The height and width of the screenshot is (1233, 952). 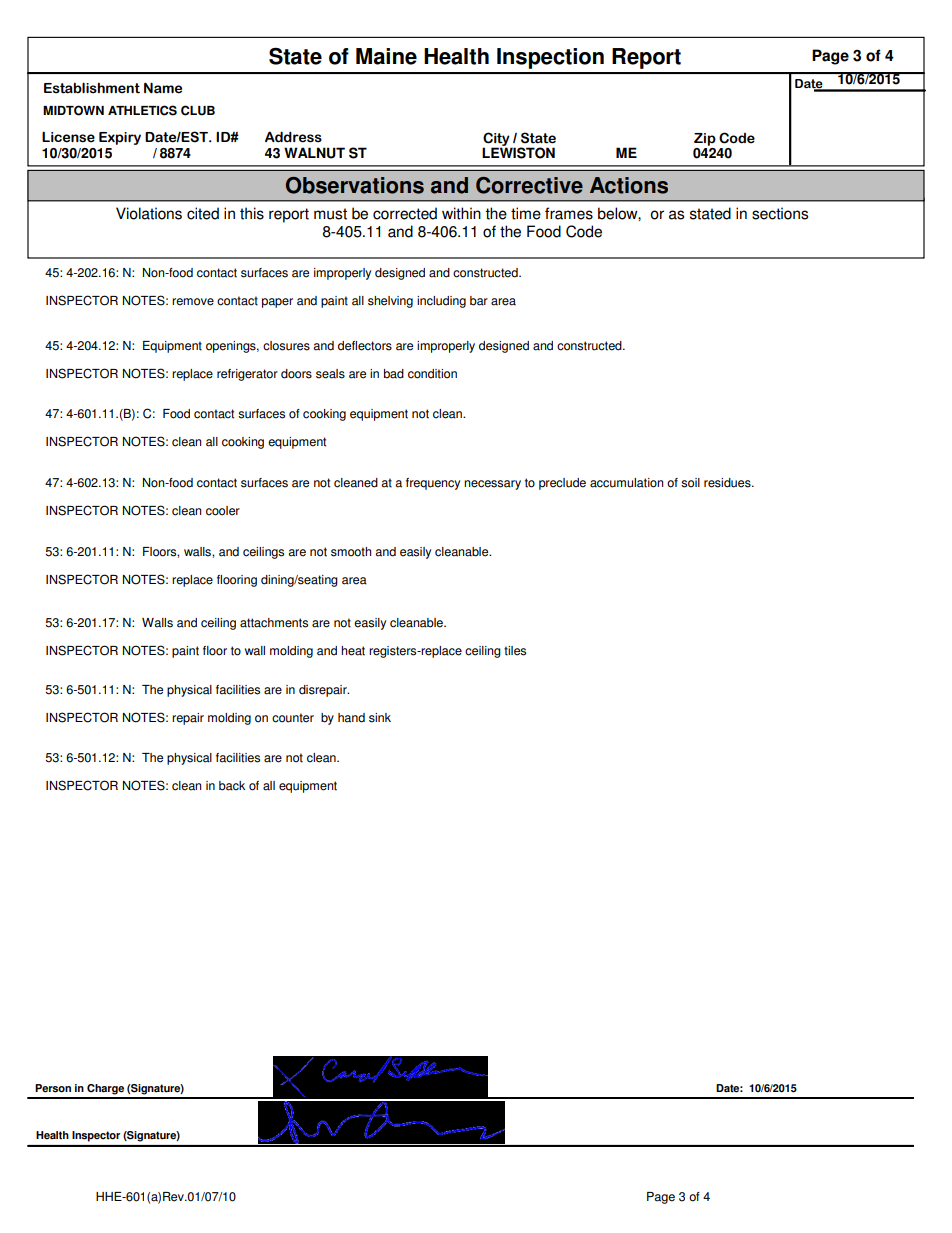 What do you see at coordinates (380, 718) in the screenshot?
I see `sink` at bounding box center [380, 718].
